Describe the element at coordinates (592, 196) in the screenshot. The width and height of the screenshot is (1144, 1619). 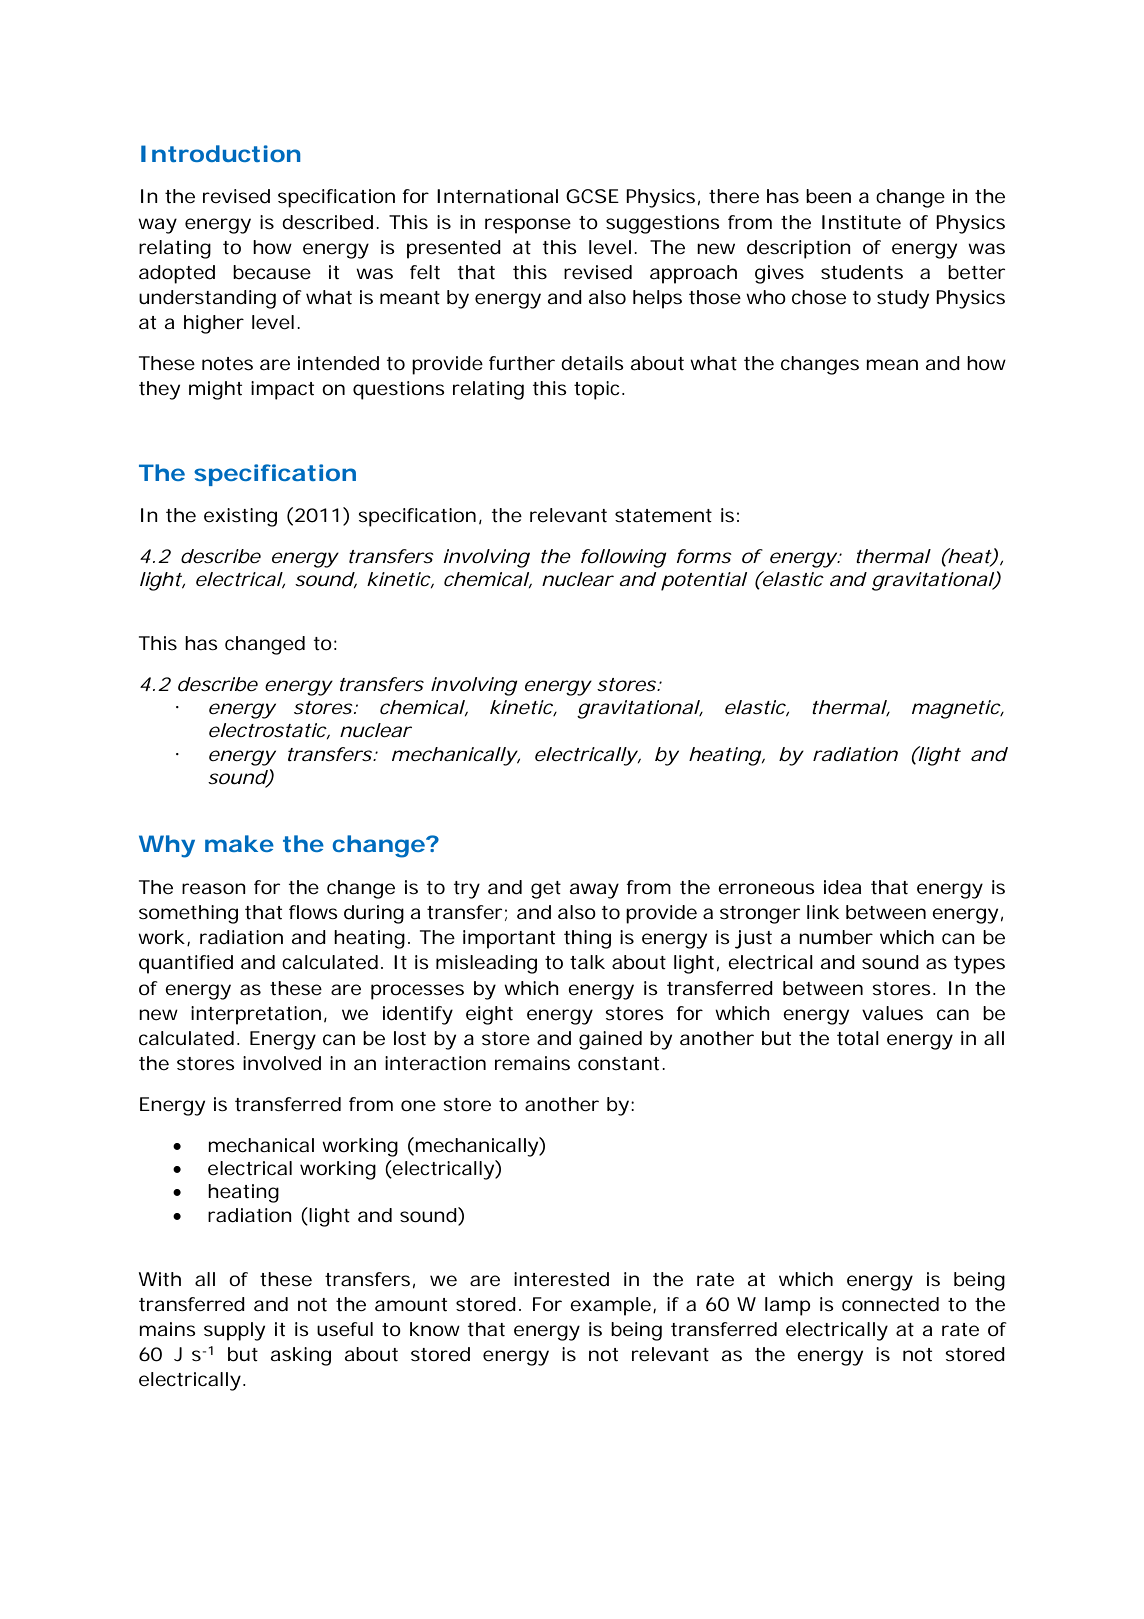
I see `GCSE` at that location.
